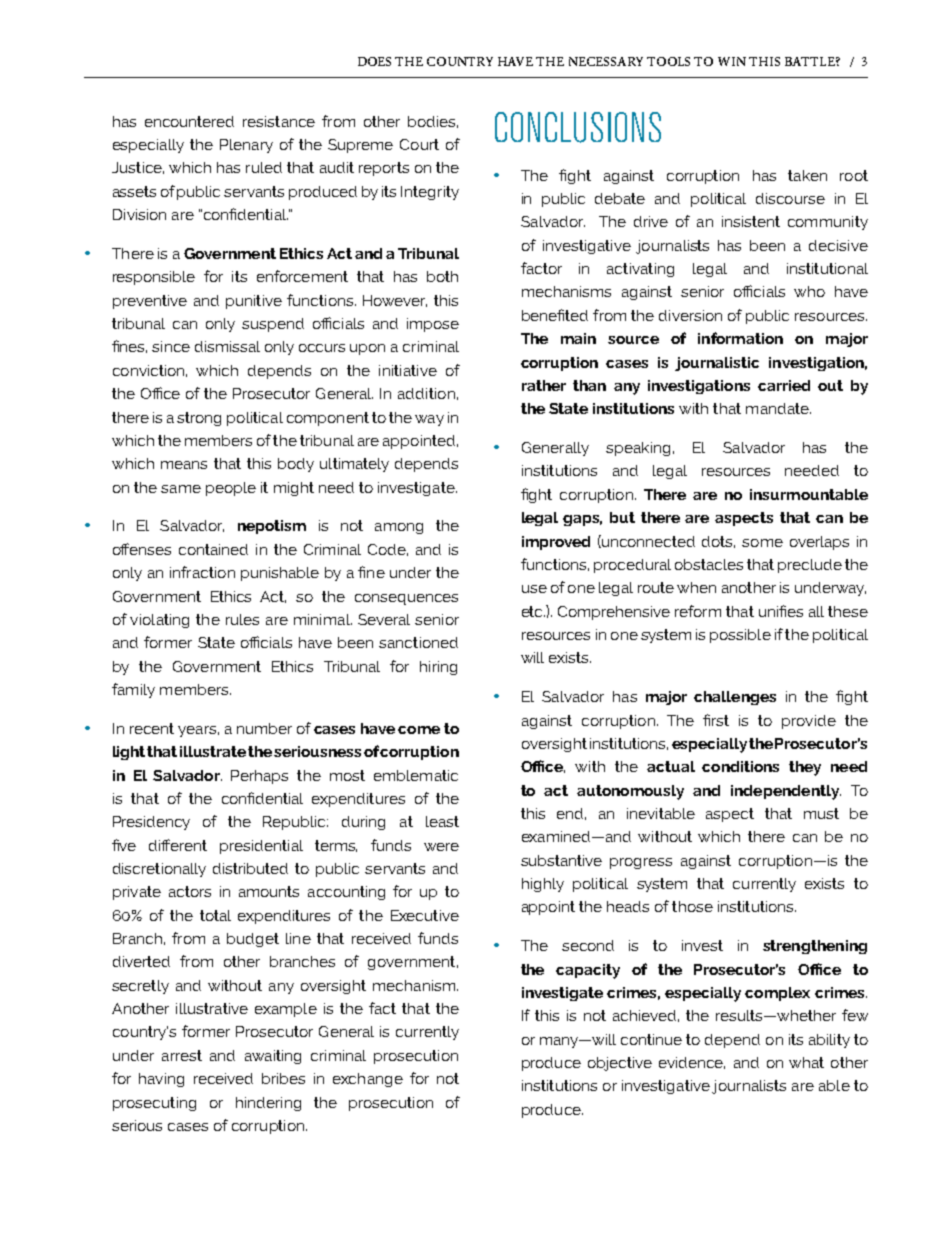 The width and height of the page is (952, 1233). What do you see at coordinates (740, 766) in the page?
I see `conditions` at bounding box center [740, 766].
